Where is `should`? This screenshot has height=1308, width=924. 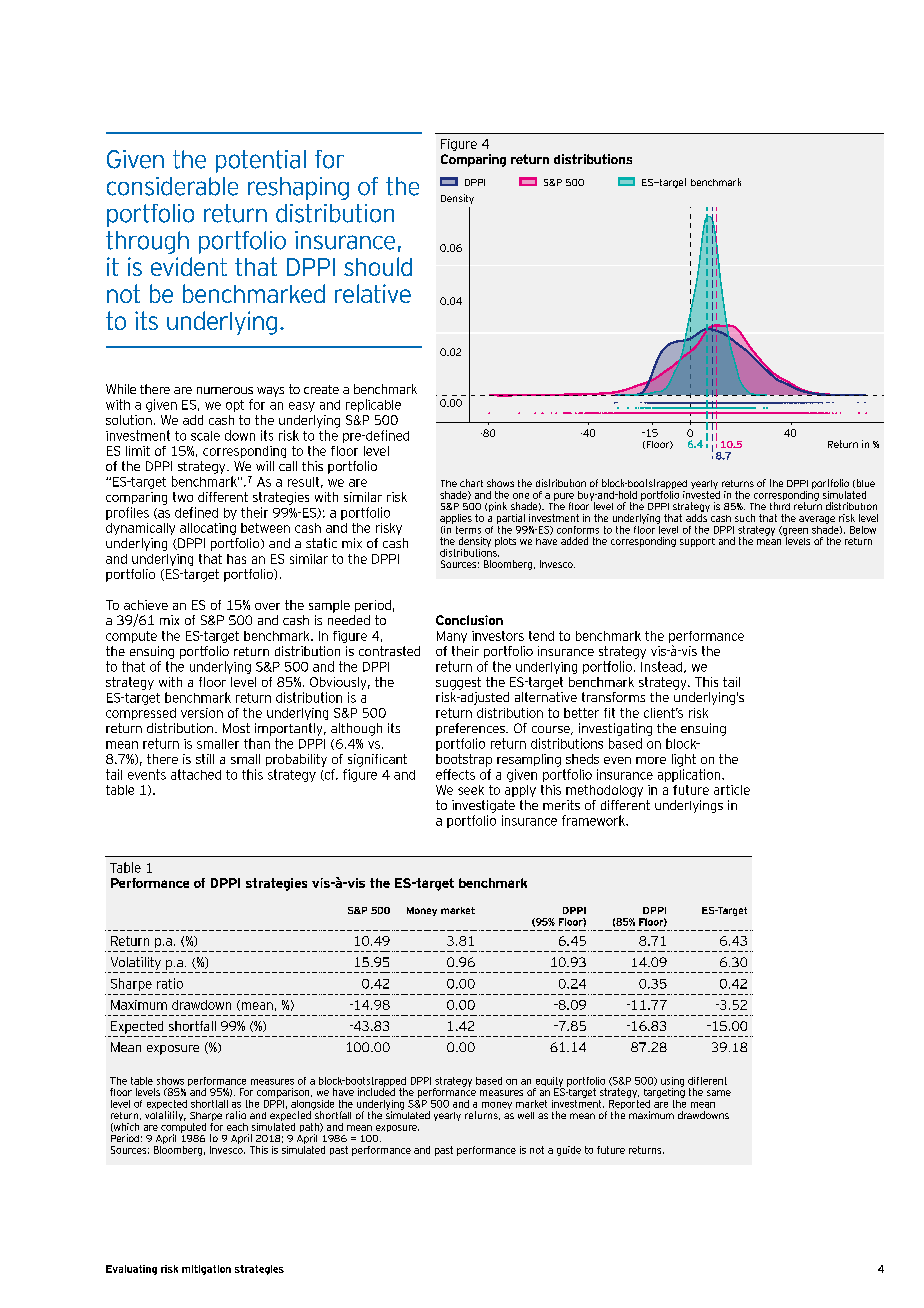
should is located at coordinates (378, 266).
